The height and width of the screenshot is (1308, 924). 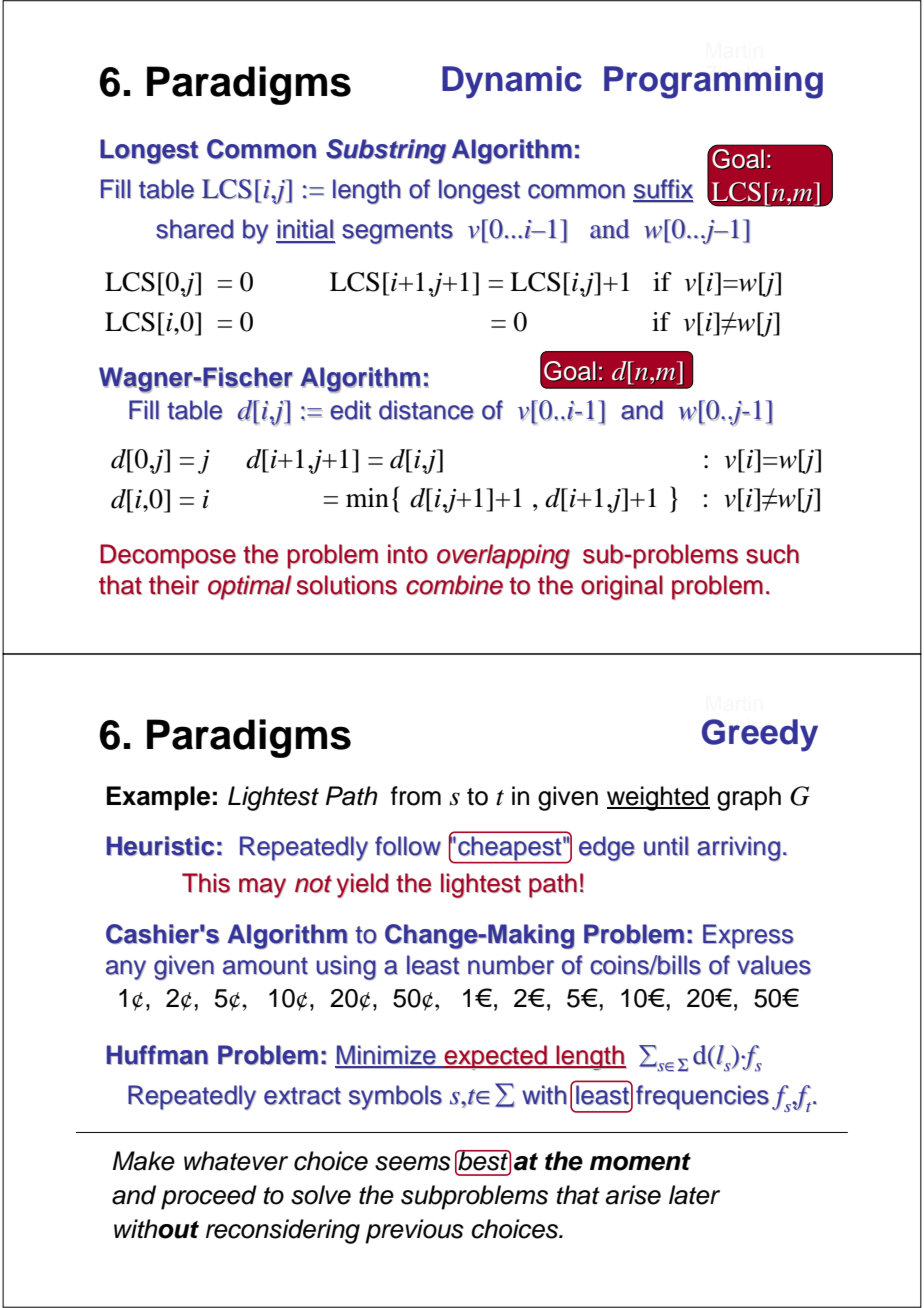 What do you see at coordinates (512, 82) in the screenshot?
I see `Dynamic` at bounding box center [512, 82].
